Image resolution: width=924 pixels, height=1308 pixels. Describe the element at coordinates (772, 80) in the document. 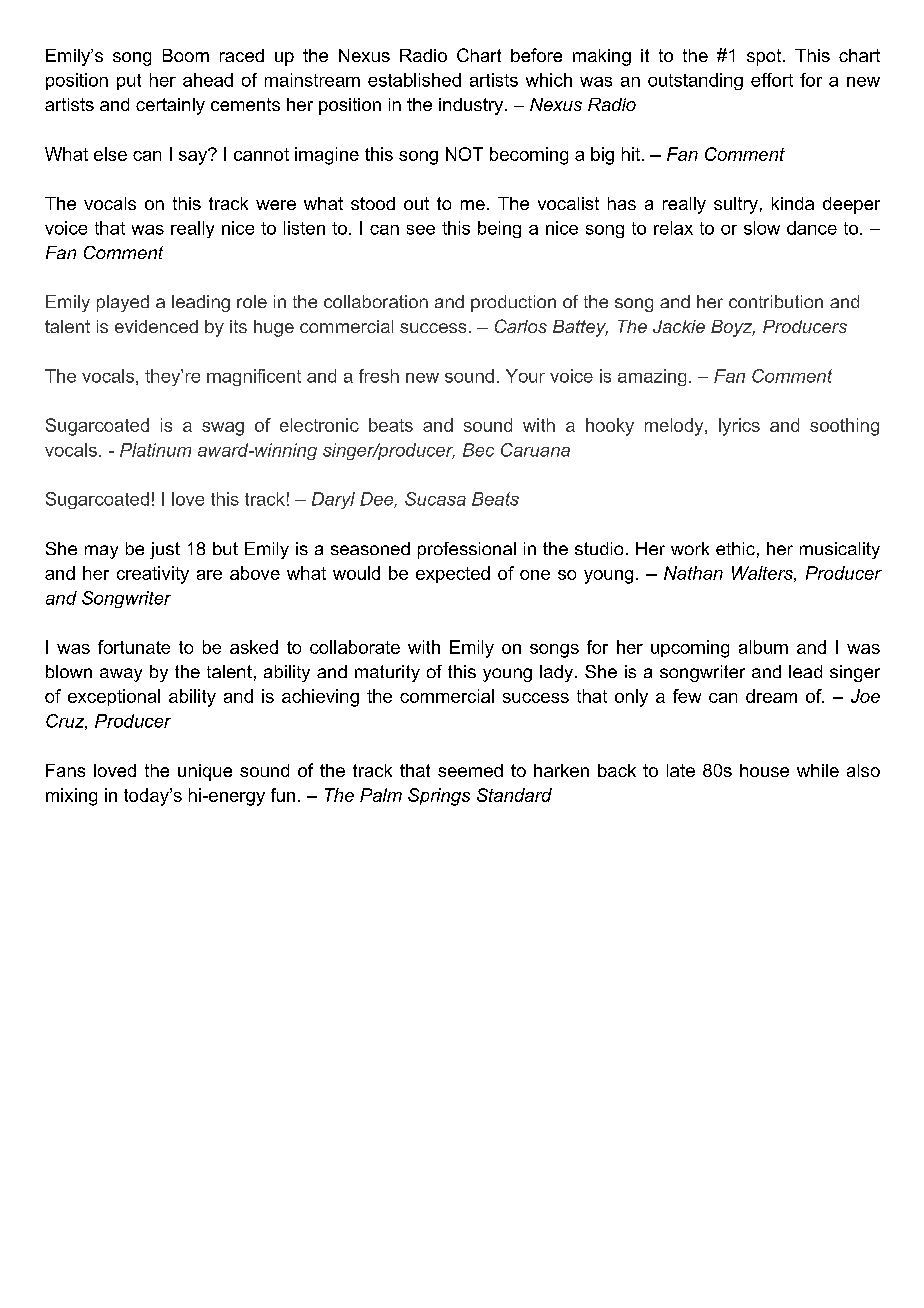

I see `effort` at that location.
